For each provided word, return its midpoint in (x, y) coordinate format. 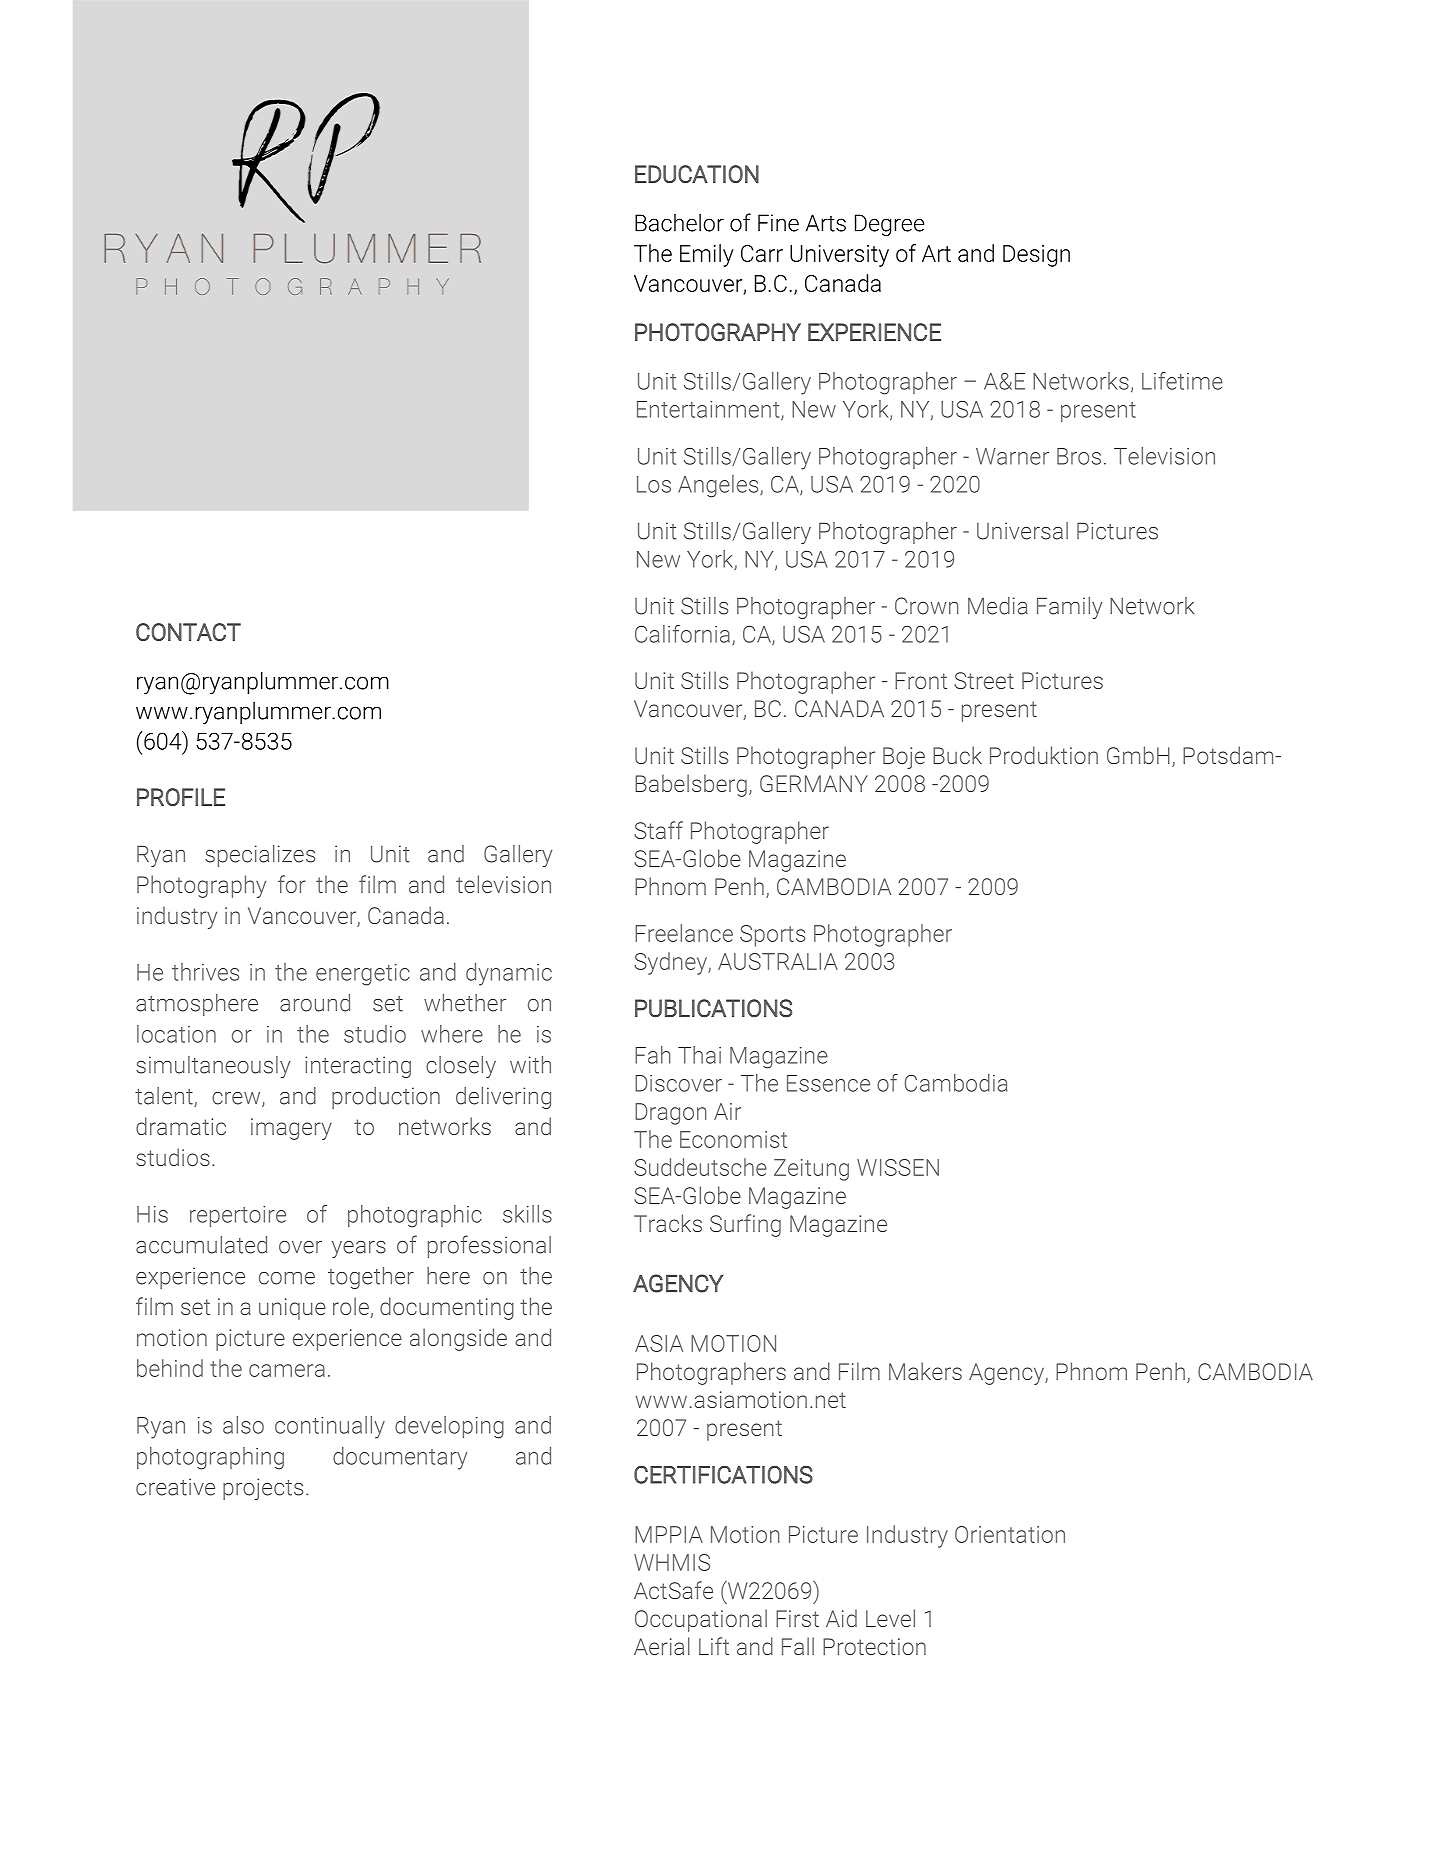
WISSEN (898, 1167)
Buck (957, 755)
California (682, 634)
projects (263, 1489)
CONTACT (188, 632)
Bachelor (679, 223)
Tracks (668, 1223)
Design (1036, 256)
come (287, 1278)
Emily (707, 255)
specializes (260, 856)
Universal (1022, 531)
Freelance (684, 933)
